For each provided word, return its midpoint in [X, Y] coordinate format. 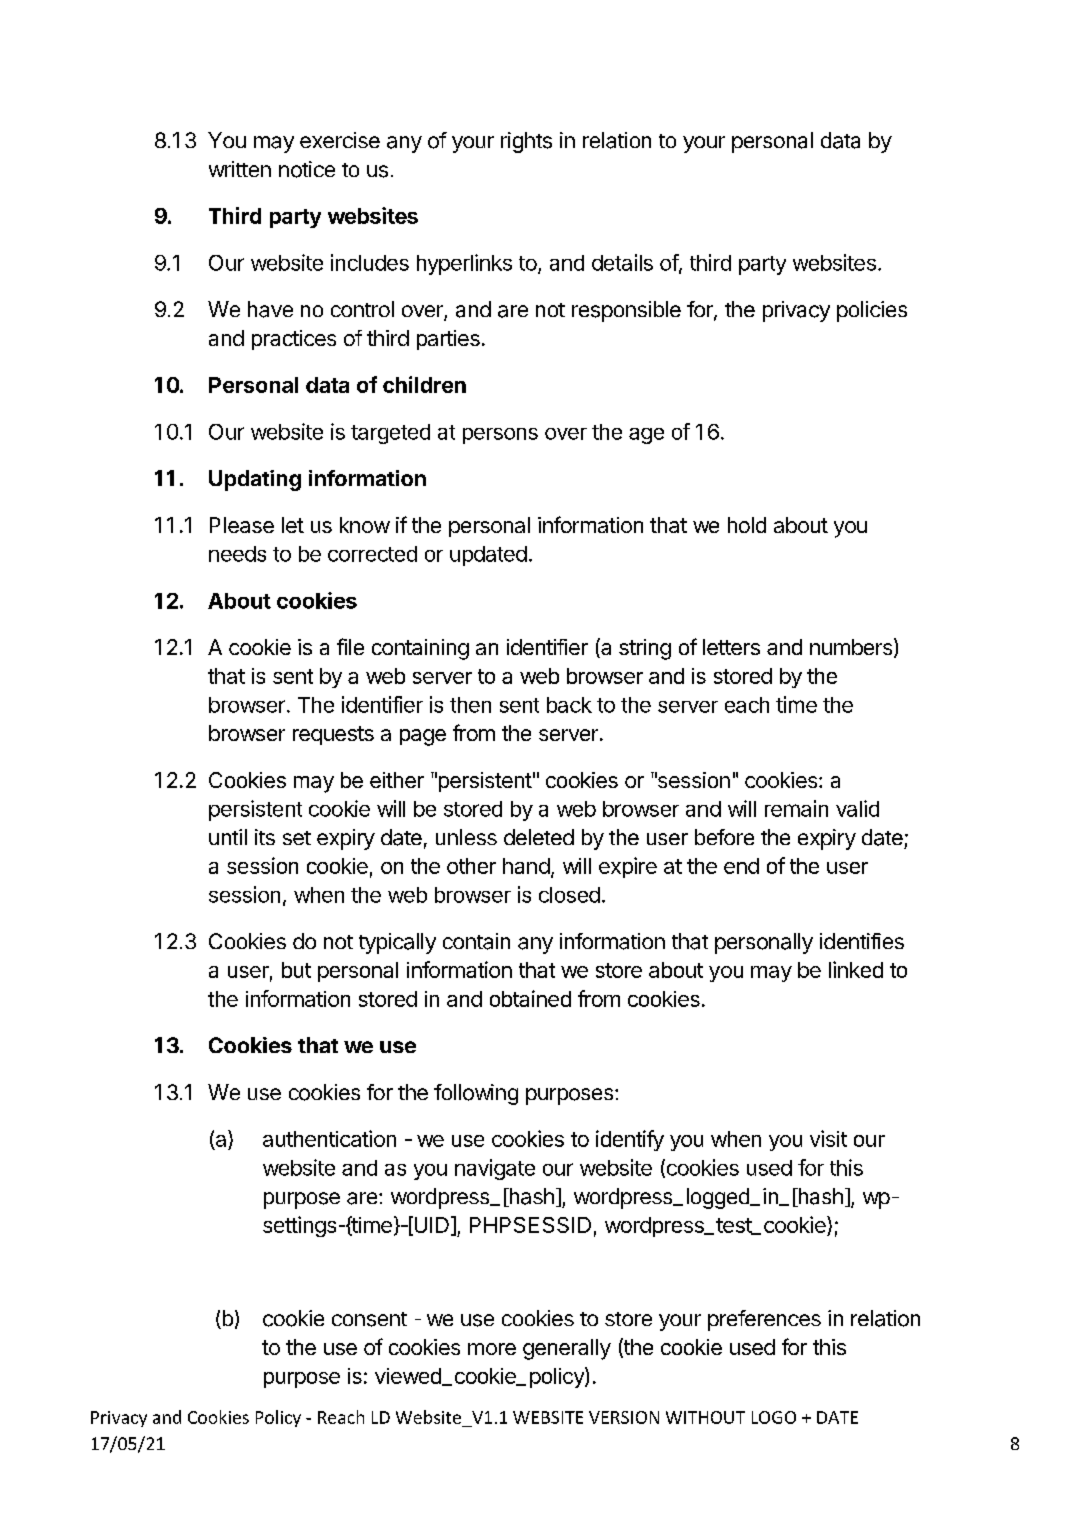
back [569, 705]
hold [747, 525]
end [741, 866]
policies [872, 311]
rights [526, 142]
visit [828, 1138]
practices [294, 340]
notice [307, 169]
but [296, 970]
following [476, 1094]
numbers [851, 647]
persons [500, 436]
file [350, 646]
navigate [495, 1169]
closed [569, 895]
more [492, 1349]
